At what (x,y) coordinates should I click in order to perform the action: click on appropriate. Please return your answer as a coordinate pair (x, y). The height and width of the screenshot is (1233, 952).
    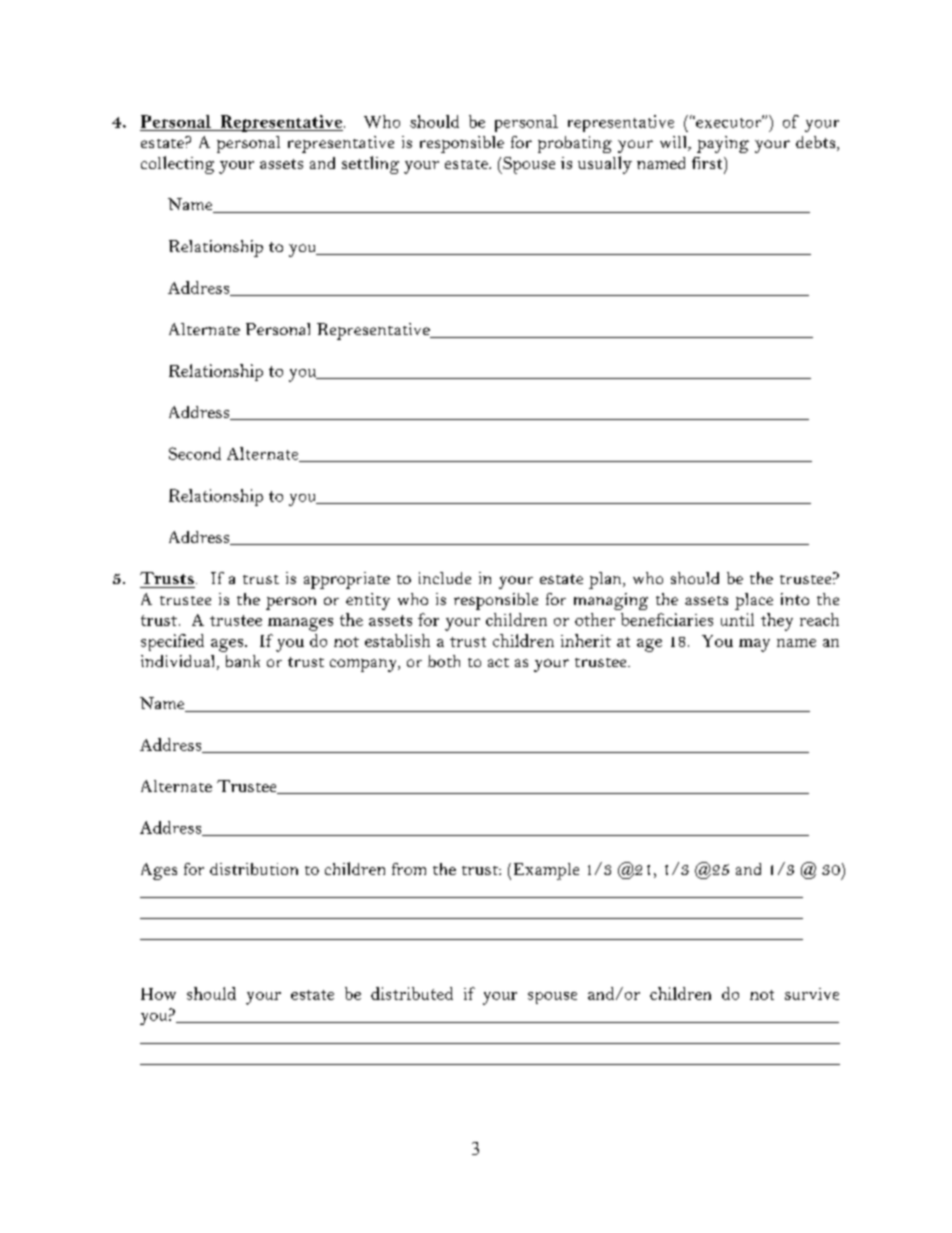
    Looking at the image, I should click on (347, 580).
